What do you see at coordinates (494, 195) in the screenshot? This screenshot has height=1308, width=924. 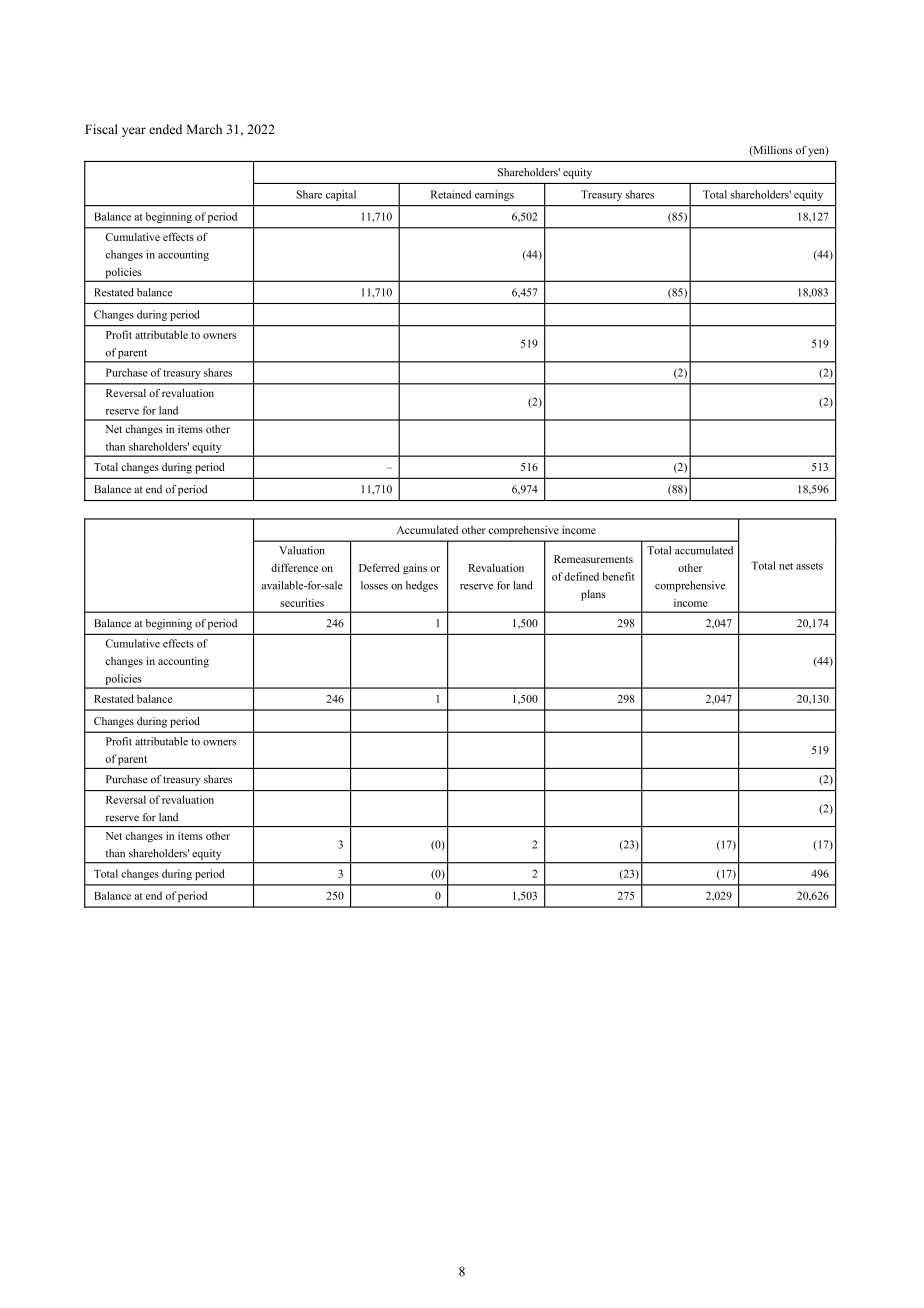 I see `earnings` at bounding box center [494, 195].
